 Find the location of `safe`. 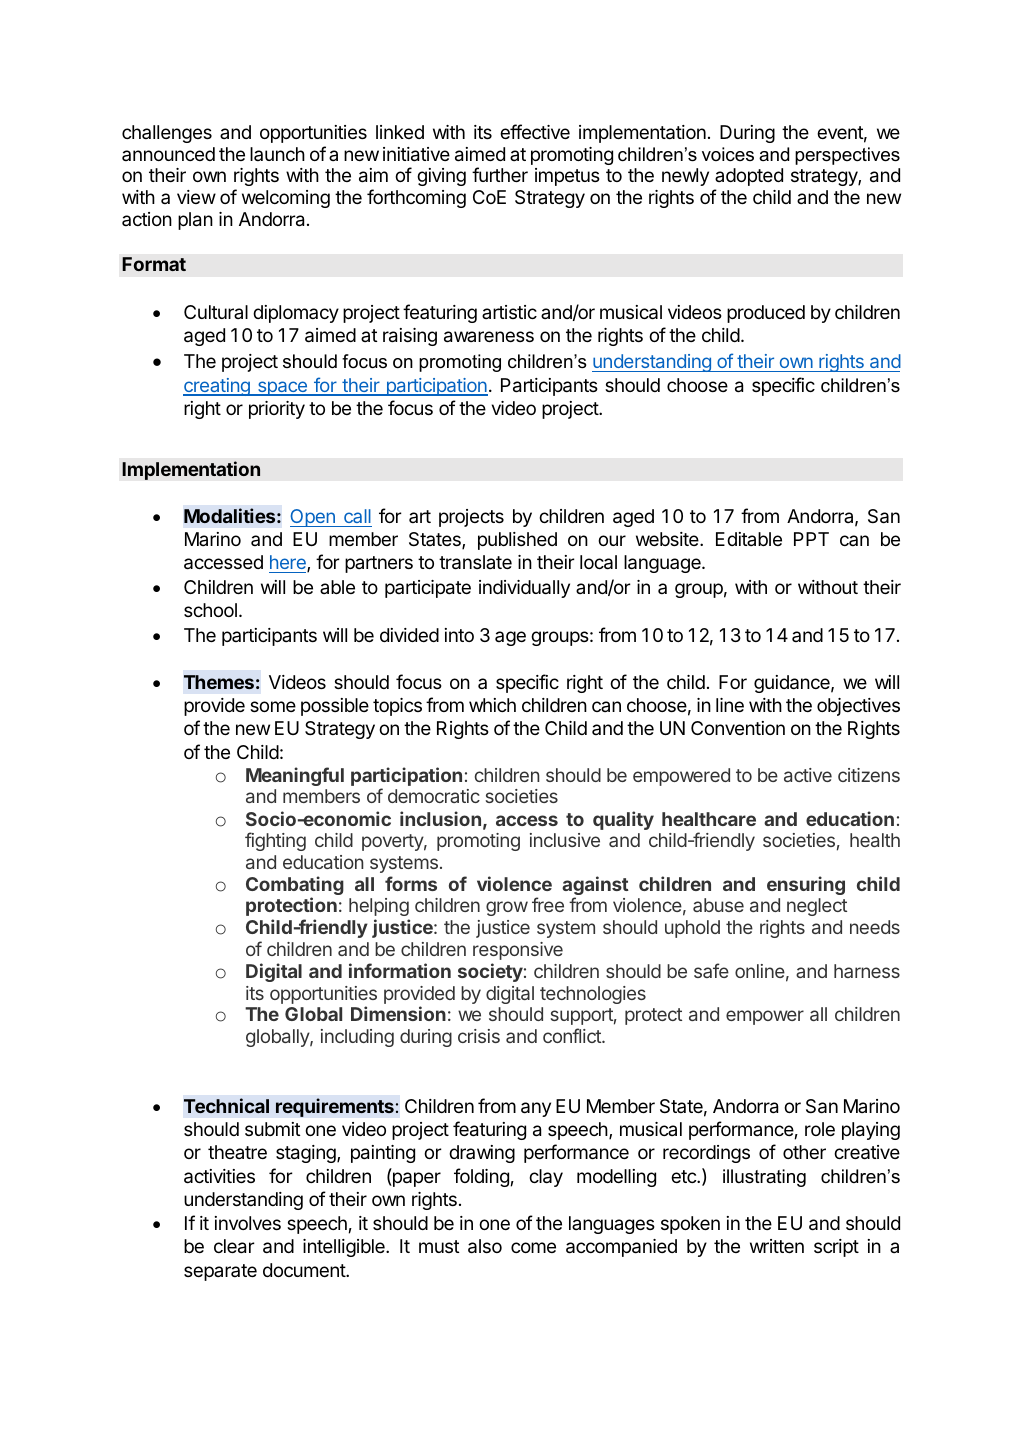

safe is located at coordinates (711, 970).
